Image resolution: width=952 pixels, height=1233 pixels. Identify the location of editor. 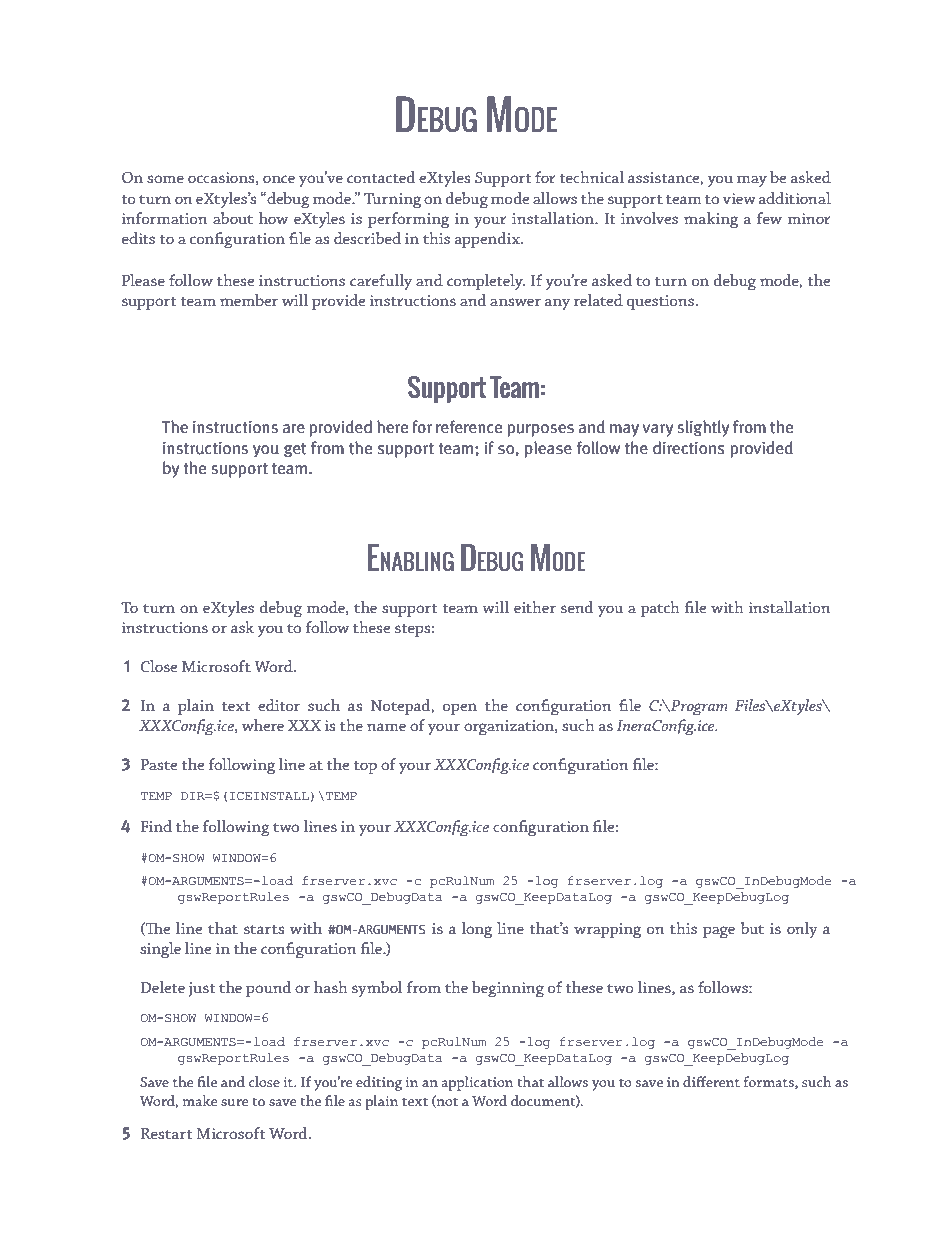
(279, 705).
